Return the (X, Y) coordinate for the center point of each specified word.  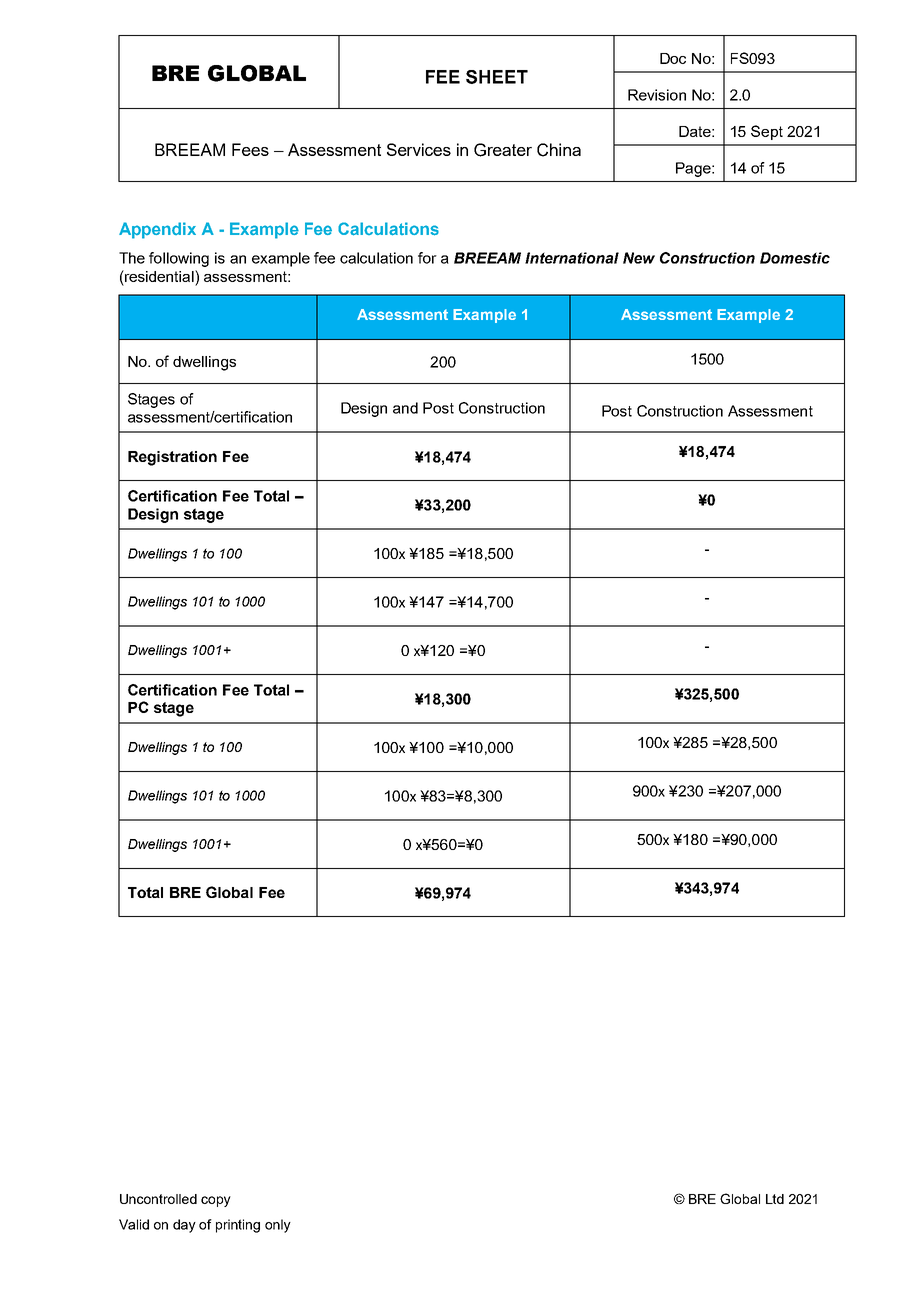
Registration (172, 458)
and (405, 408)
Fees (250, 149)
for (427, 258)
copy (216, 1201)
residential (159, 276)
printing (238, 1226)
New (639, 258)
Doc (673, 58)
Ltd (775, 1199)
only (278, 1226)
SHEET (497, 77)
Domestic (795, 258)
